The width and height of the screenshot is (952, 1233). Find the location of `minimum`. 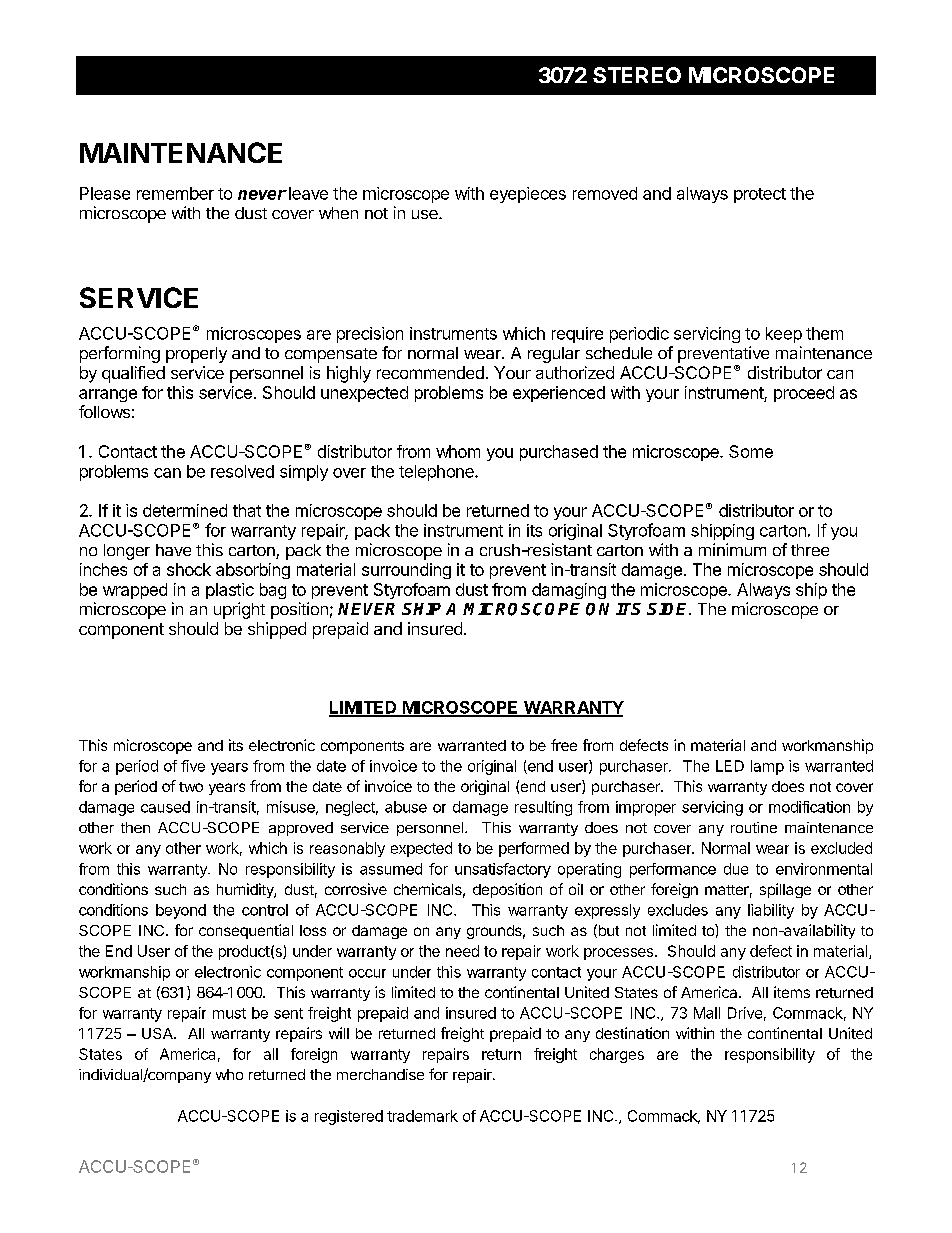

minimum is located at coordinates (732, 549).
